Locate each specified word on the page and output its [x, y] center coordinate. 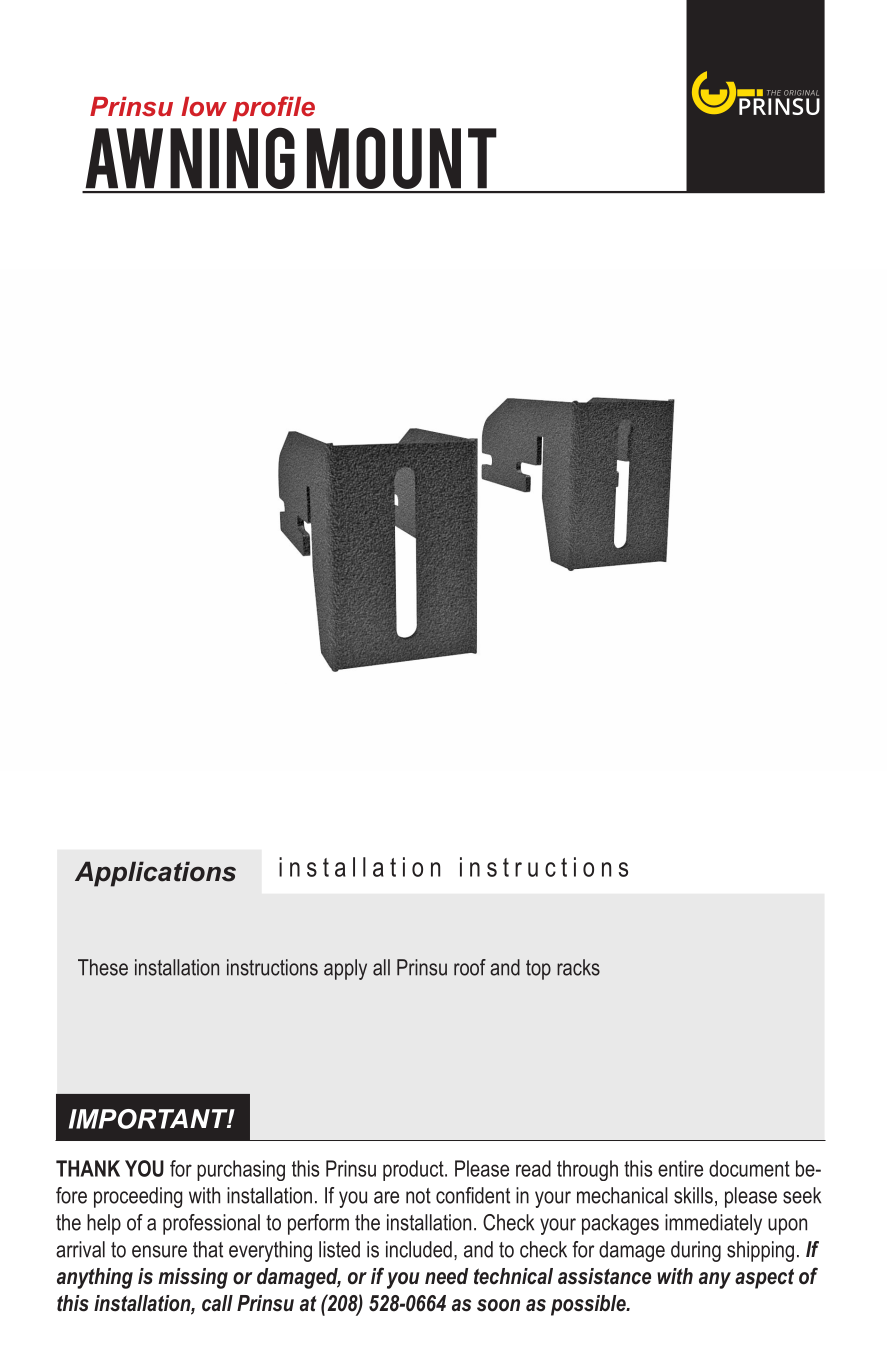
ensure [159, 1251]
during [696, 1251]
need [446, 1276]
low [204, 106]
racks [578, 967]
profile [274, 109]
